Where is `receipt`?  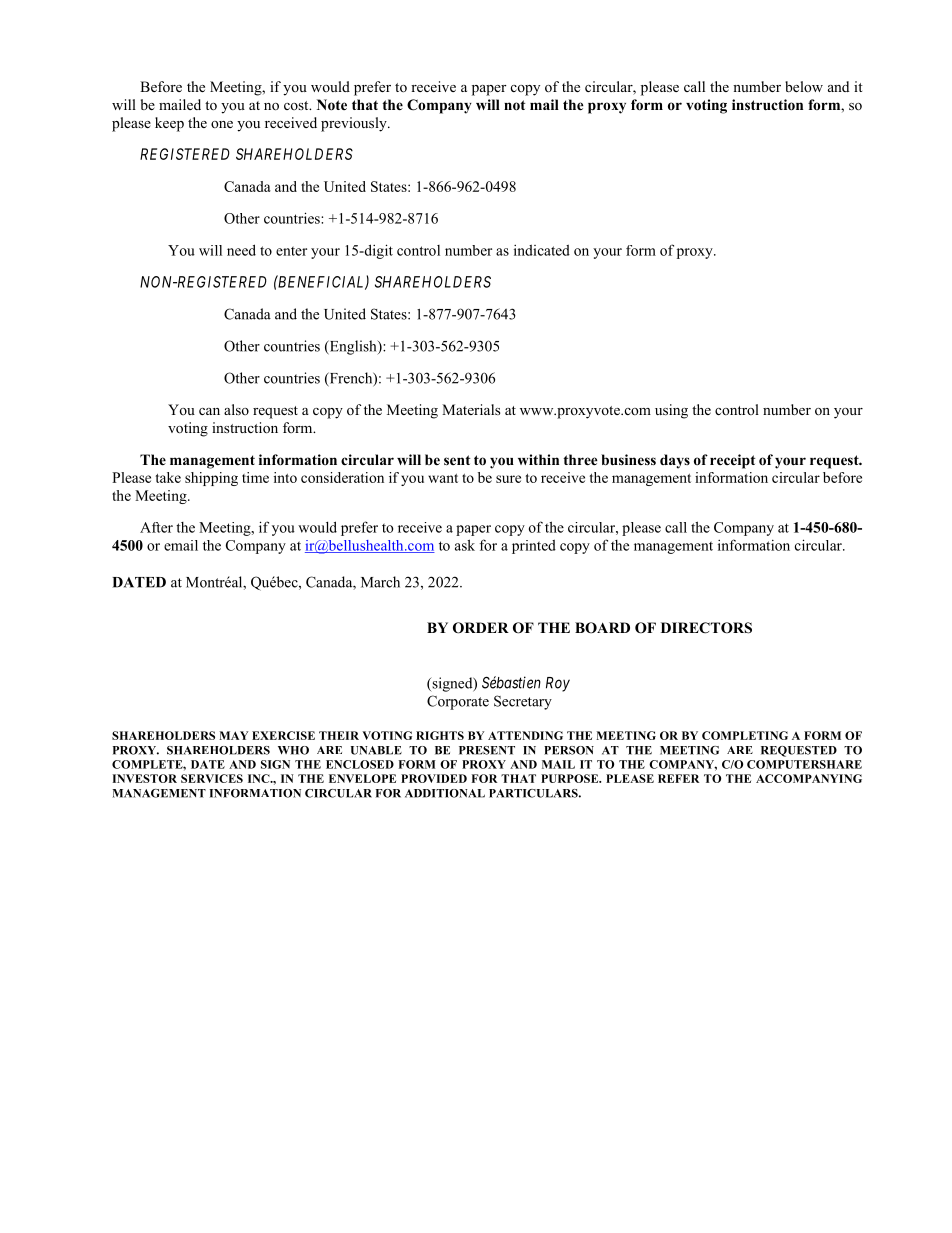 receipt is located at coordinates (732, 461).
